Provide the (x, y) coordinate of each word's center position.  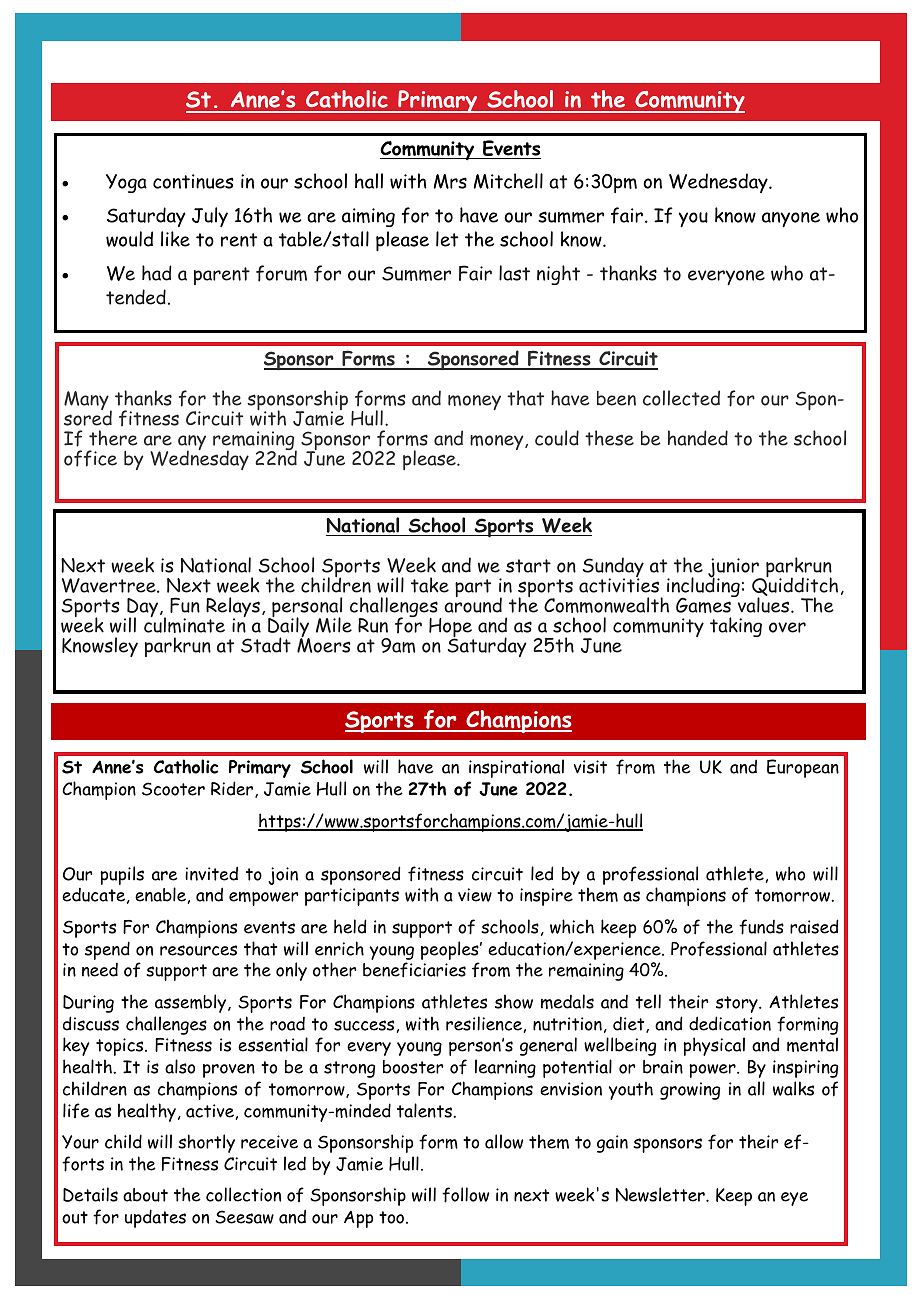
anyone (791, 219)
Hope (451, 629)
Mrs (450, 181)
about (145, 1195)
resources (198, 950)
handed (698, 438)
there (113, 438)
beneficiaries (414, 970)
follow (465, 1195)
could (557, 438)
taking (736, 627)
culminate (184, 624)
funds (761, 927)
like (175, 239)
